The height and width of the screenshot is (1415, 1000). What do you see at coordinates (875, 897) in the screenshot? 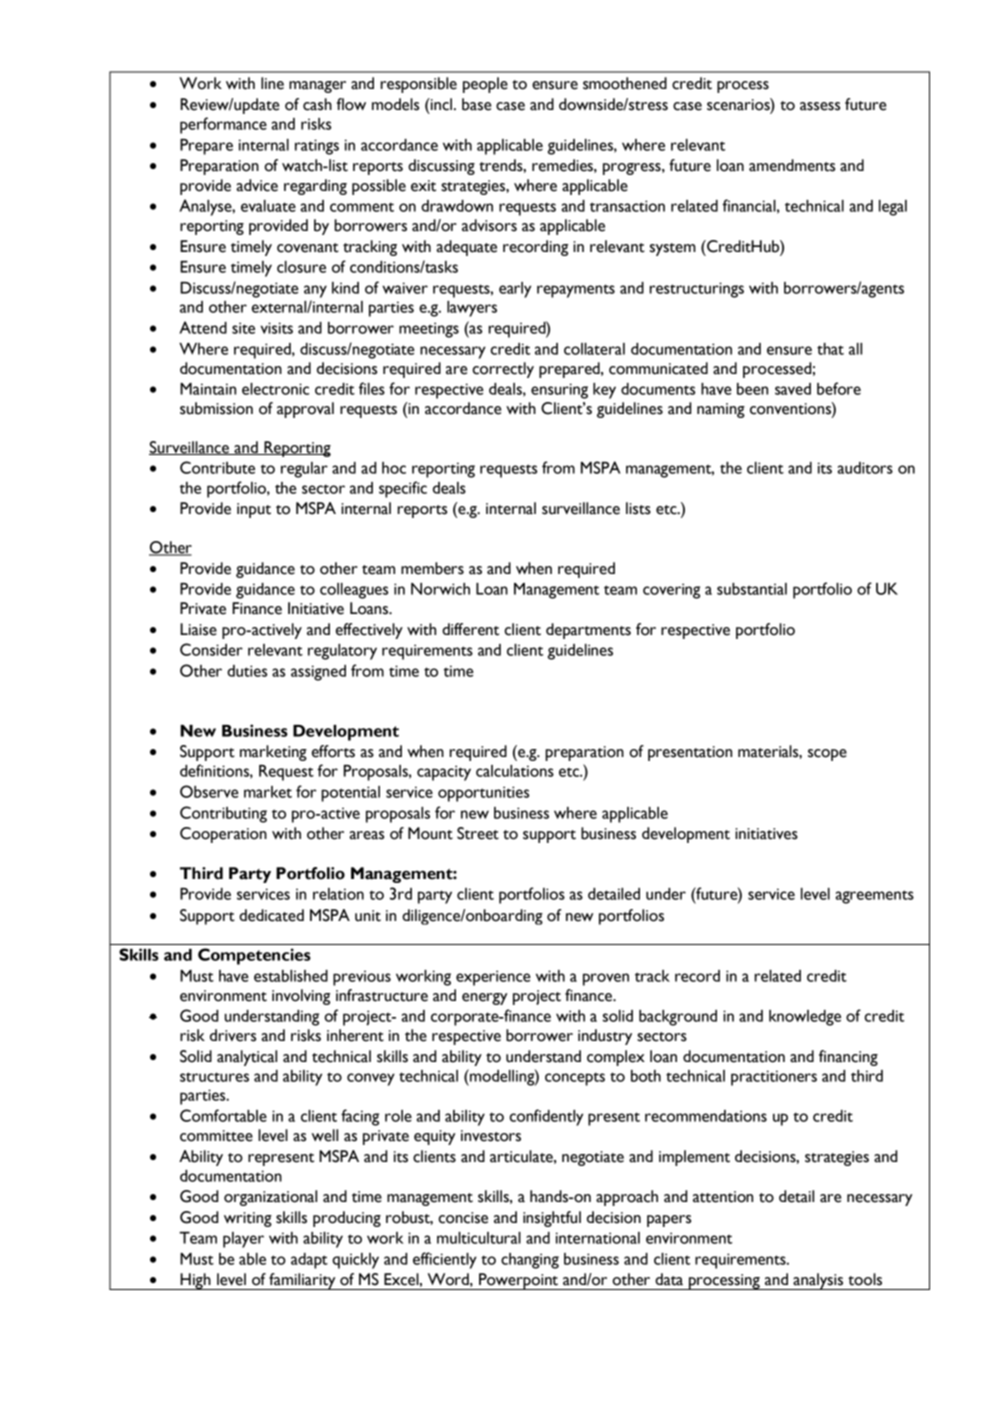
I see `agreements` at bounding box center [875, 897].
